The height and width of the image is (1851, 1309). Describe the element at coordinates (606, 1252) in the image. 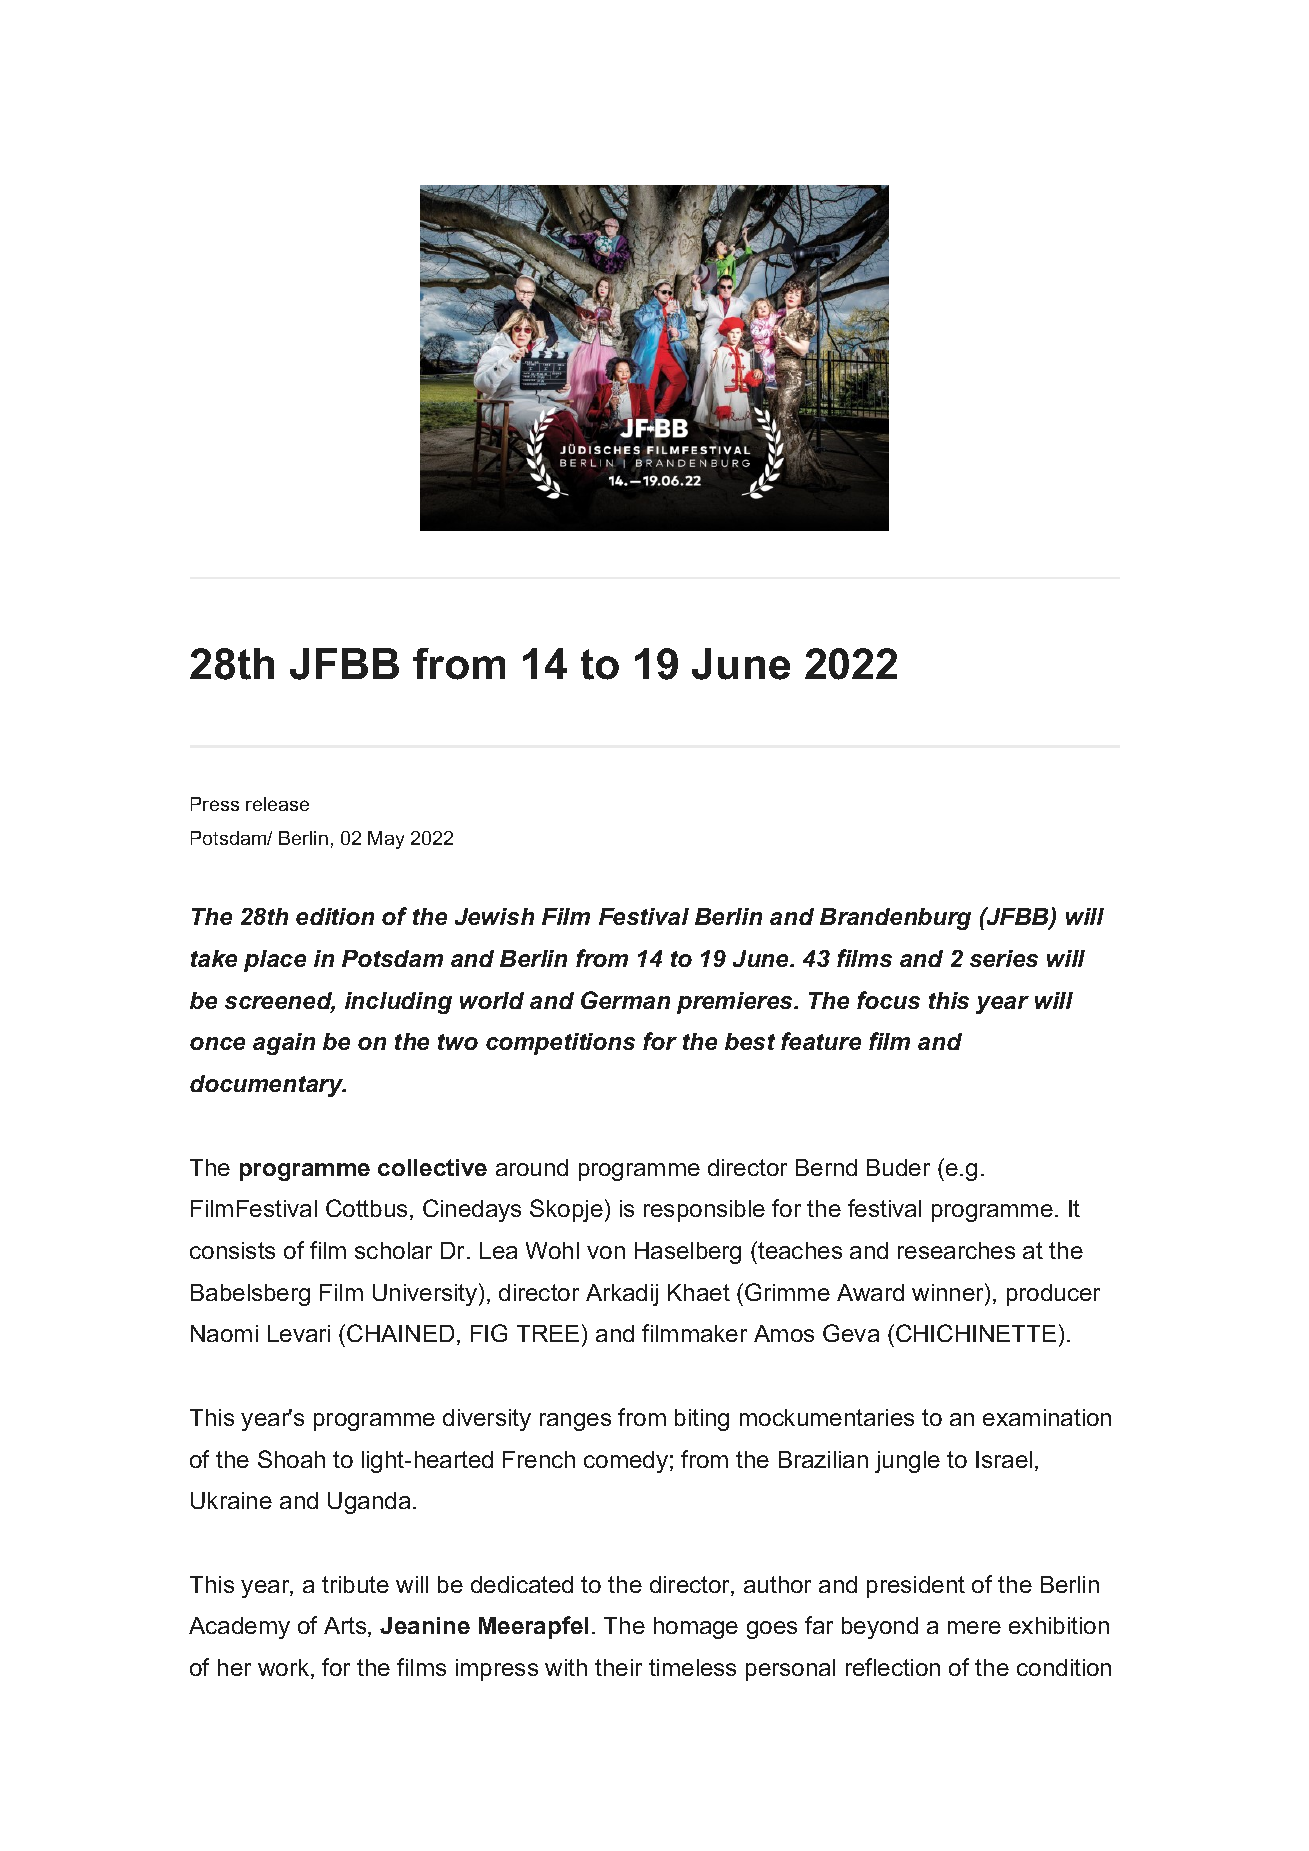

I see `von` at that location.
